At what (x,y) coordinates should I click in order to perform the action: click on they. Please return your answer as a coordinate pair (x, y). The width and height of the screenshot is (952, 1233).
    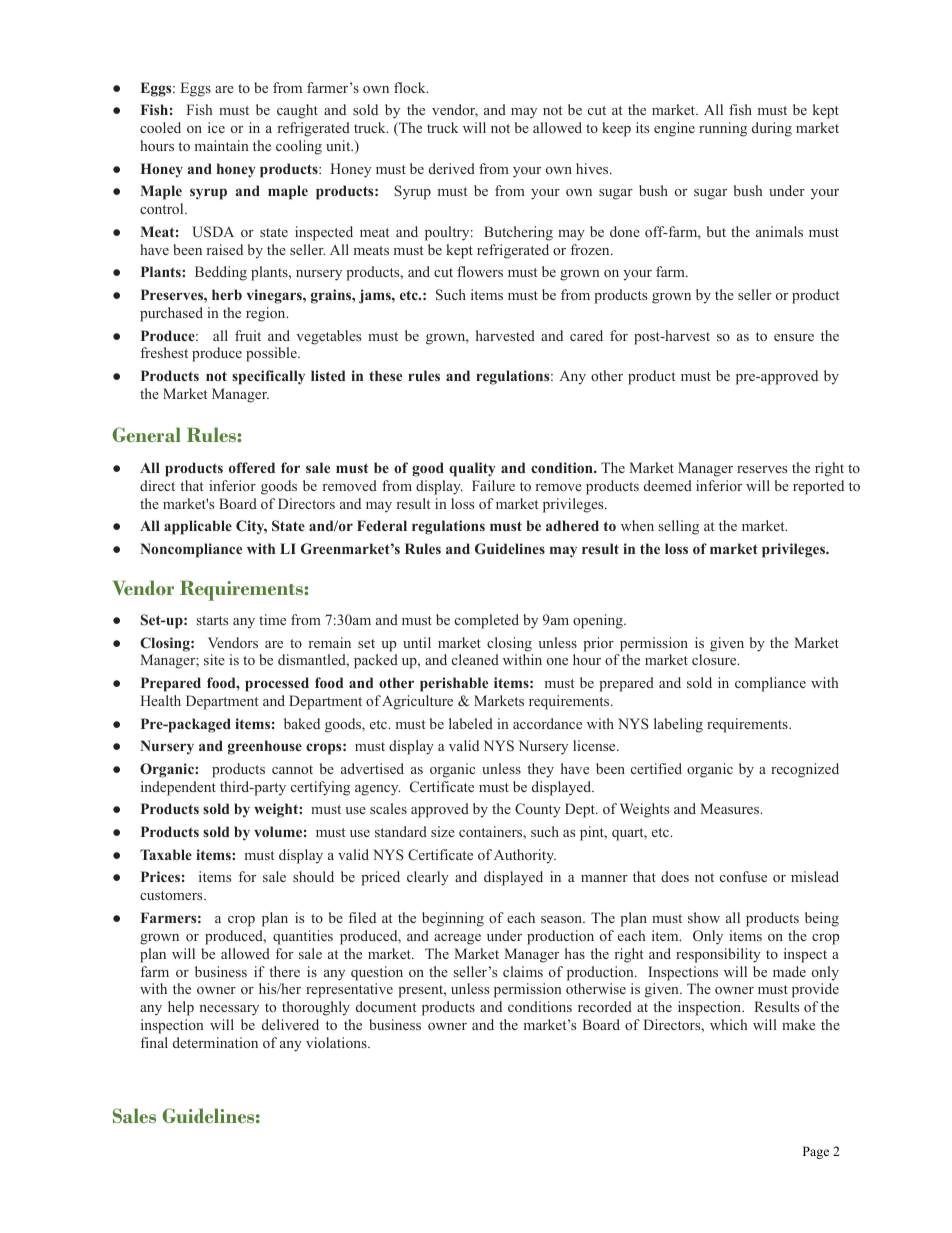
    Looking at the image, I should click on (540, 770).
